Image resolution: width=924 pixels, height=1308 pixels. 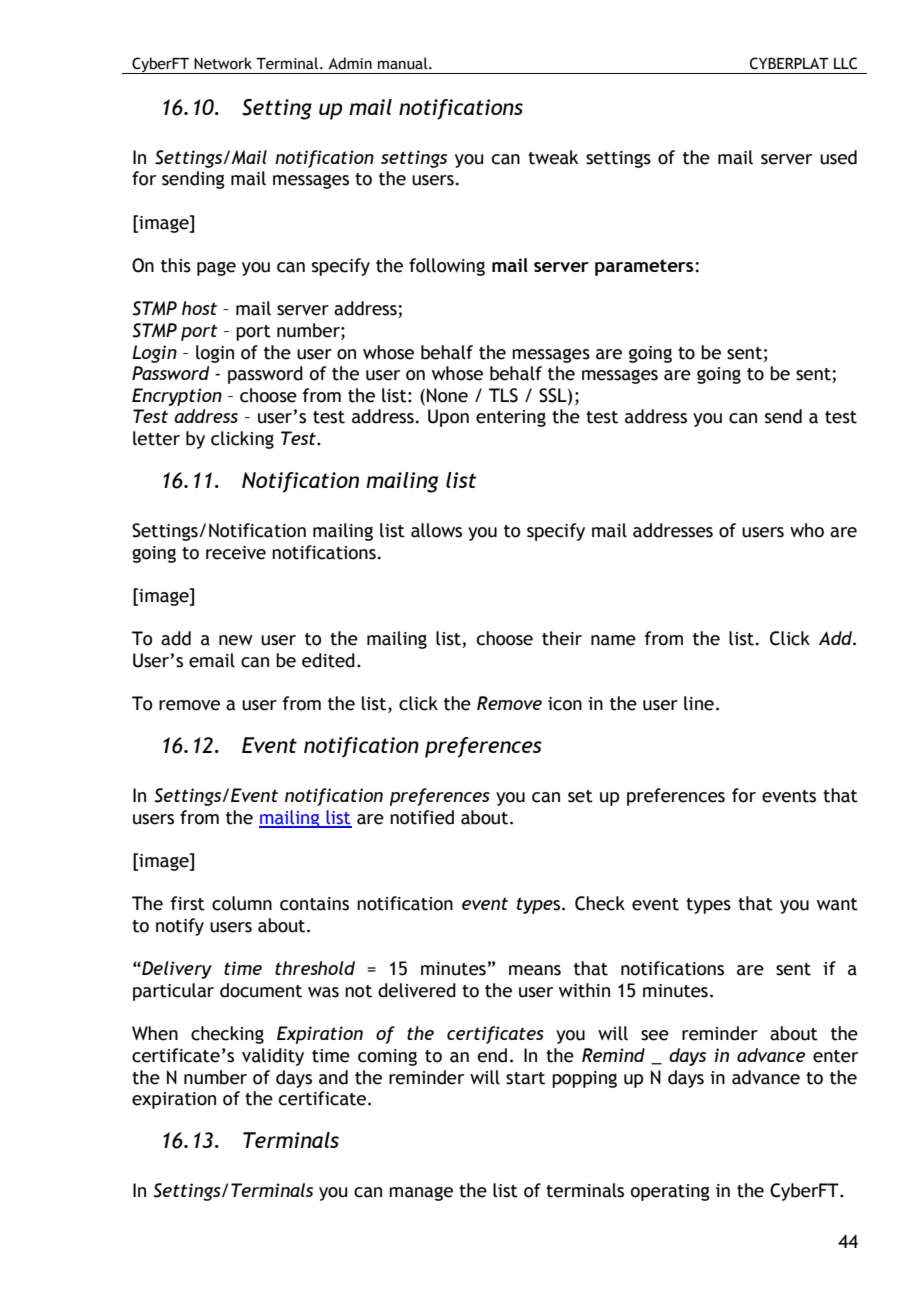 What do you see at coordinates (242, 903) in the page?
I see `column` at bounding box center [242, 903].
